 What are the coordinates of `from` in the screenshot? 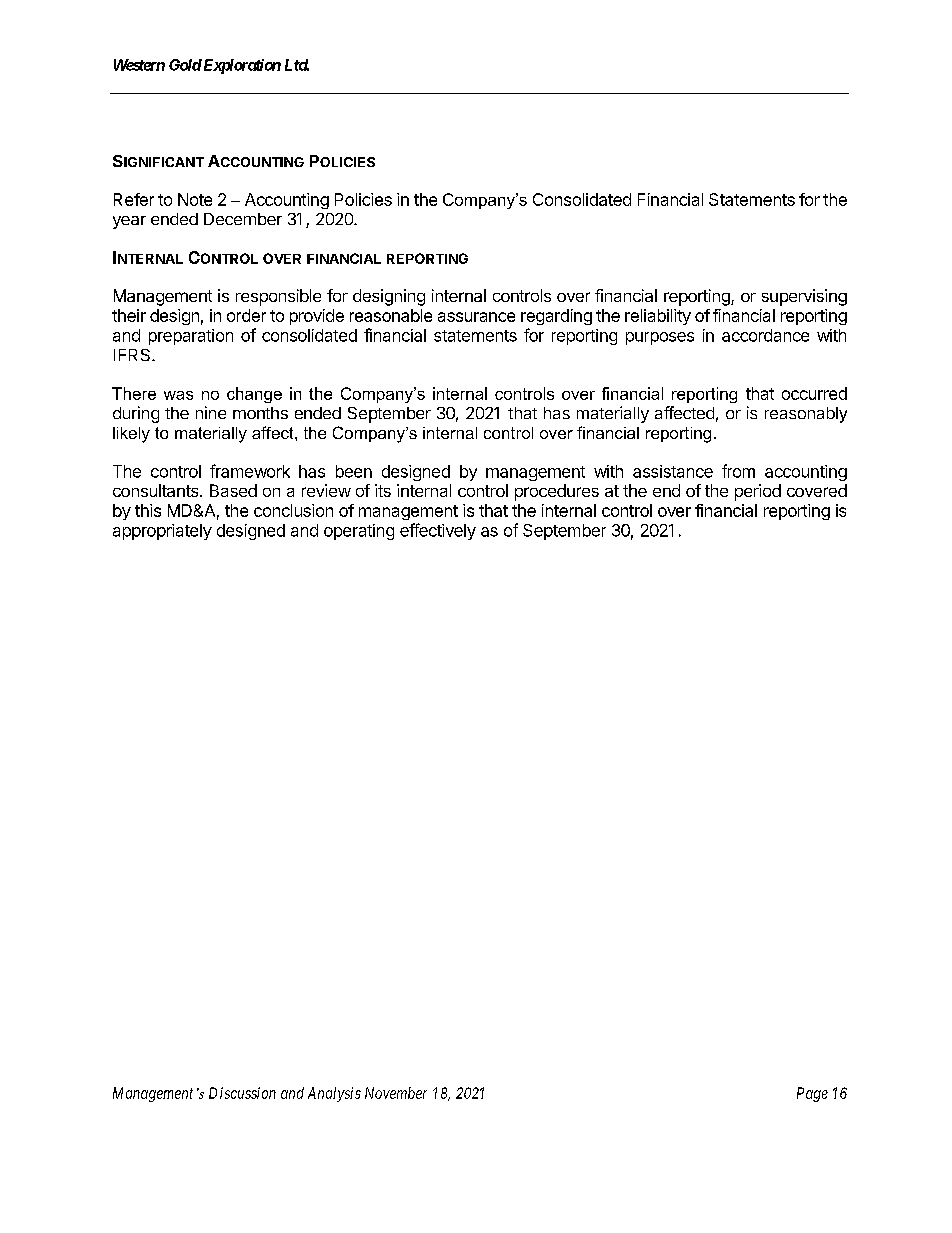 It's located at (738, 471).
